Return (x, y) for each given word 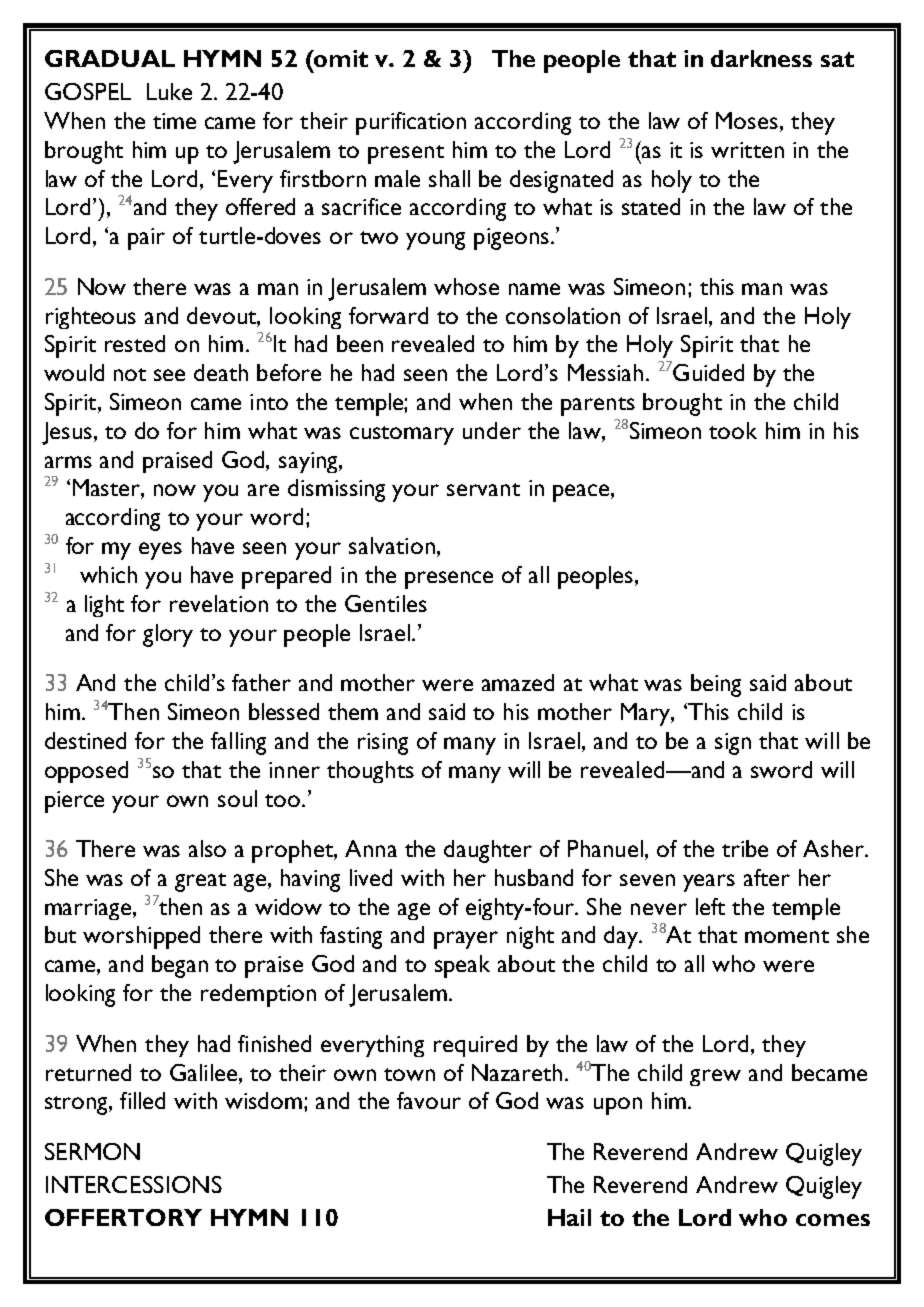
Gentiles (386, 603)
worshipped (141, 937)
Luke (169, 91)
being (716, 685)
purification (411, 123)
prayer (466, 940)
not (130, 374)
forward (388, 315)
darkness (761, 58)
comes (833, 1220)
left (710, 906)
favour (429, 1100)
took (733, 430)
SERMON (92, 1151)
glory (168, 635)
